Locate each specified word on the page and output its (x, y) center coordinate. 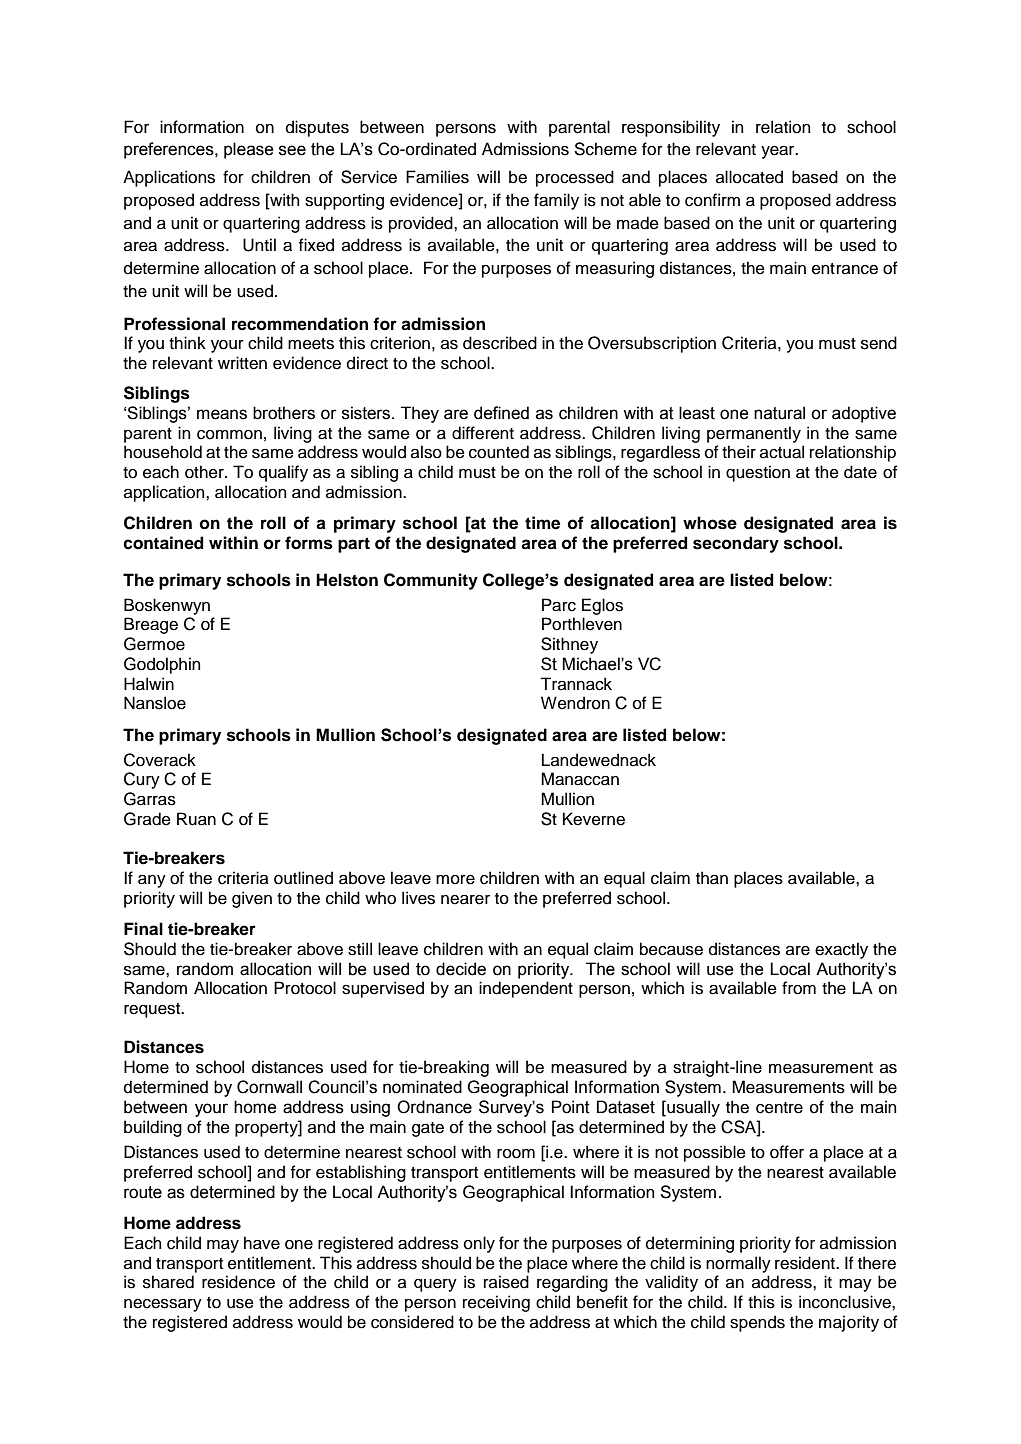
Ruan (196, 819)
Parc (559, 605)
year (779, 152)
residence (238, 1282)
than (712, 878)
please (248, 150)
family (556, 201)
